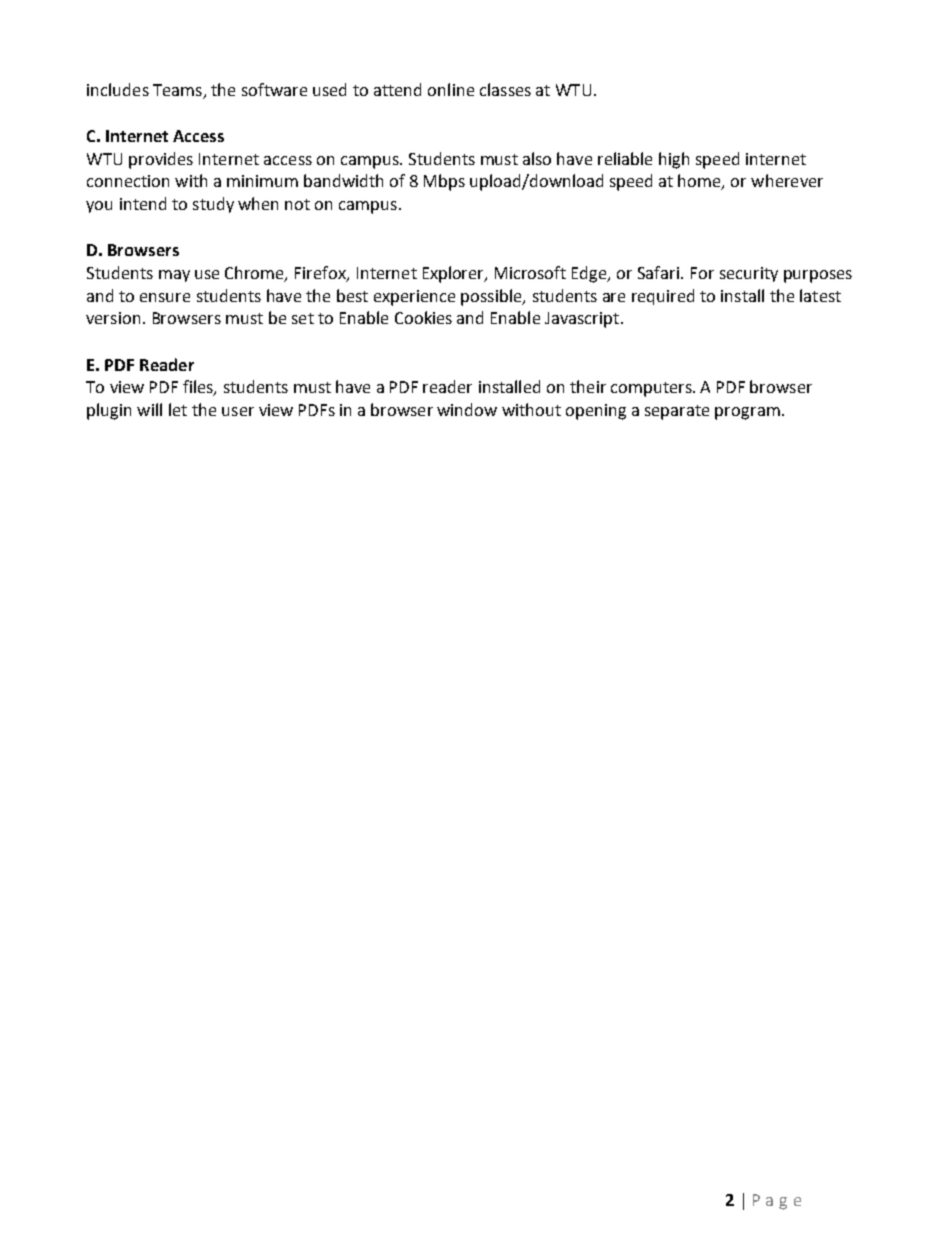  Describe the element at coordinates (467, 409) in the screenshot. I see `window` at that location.
